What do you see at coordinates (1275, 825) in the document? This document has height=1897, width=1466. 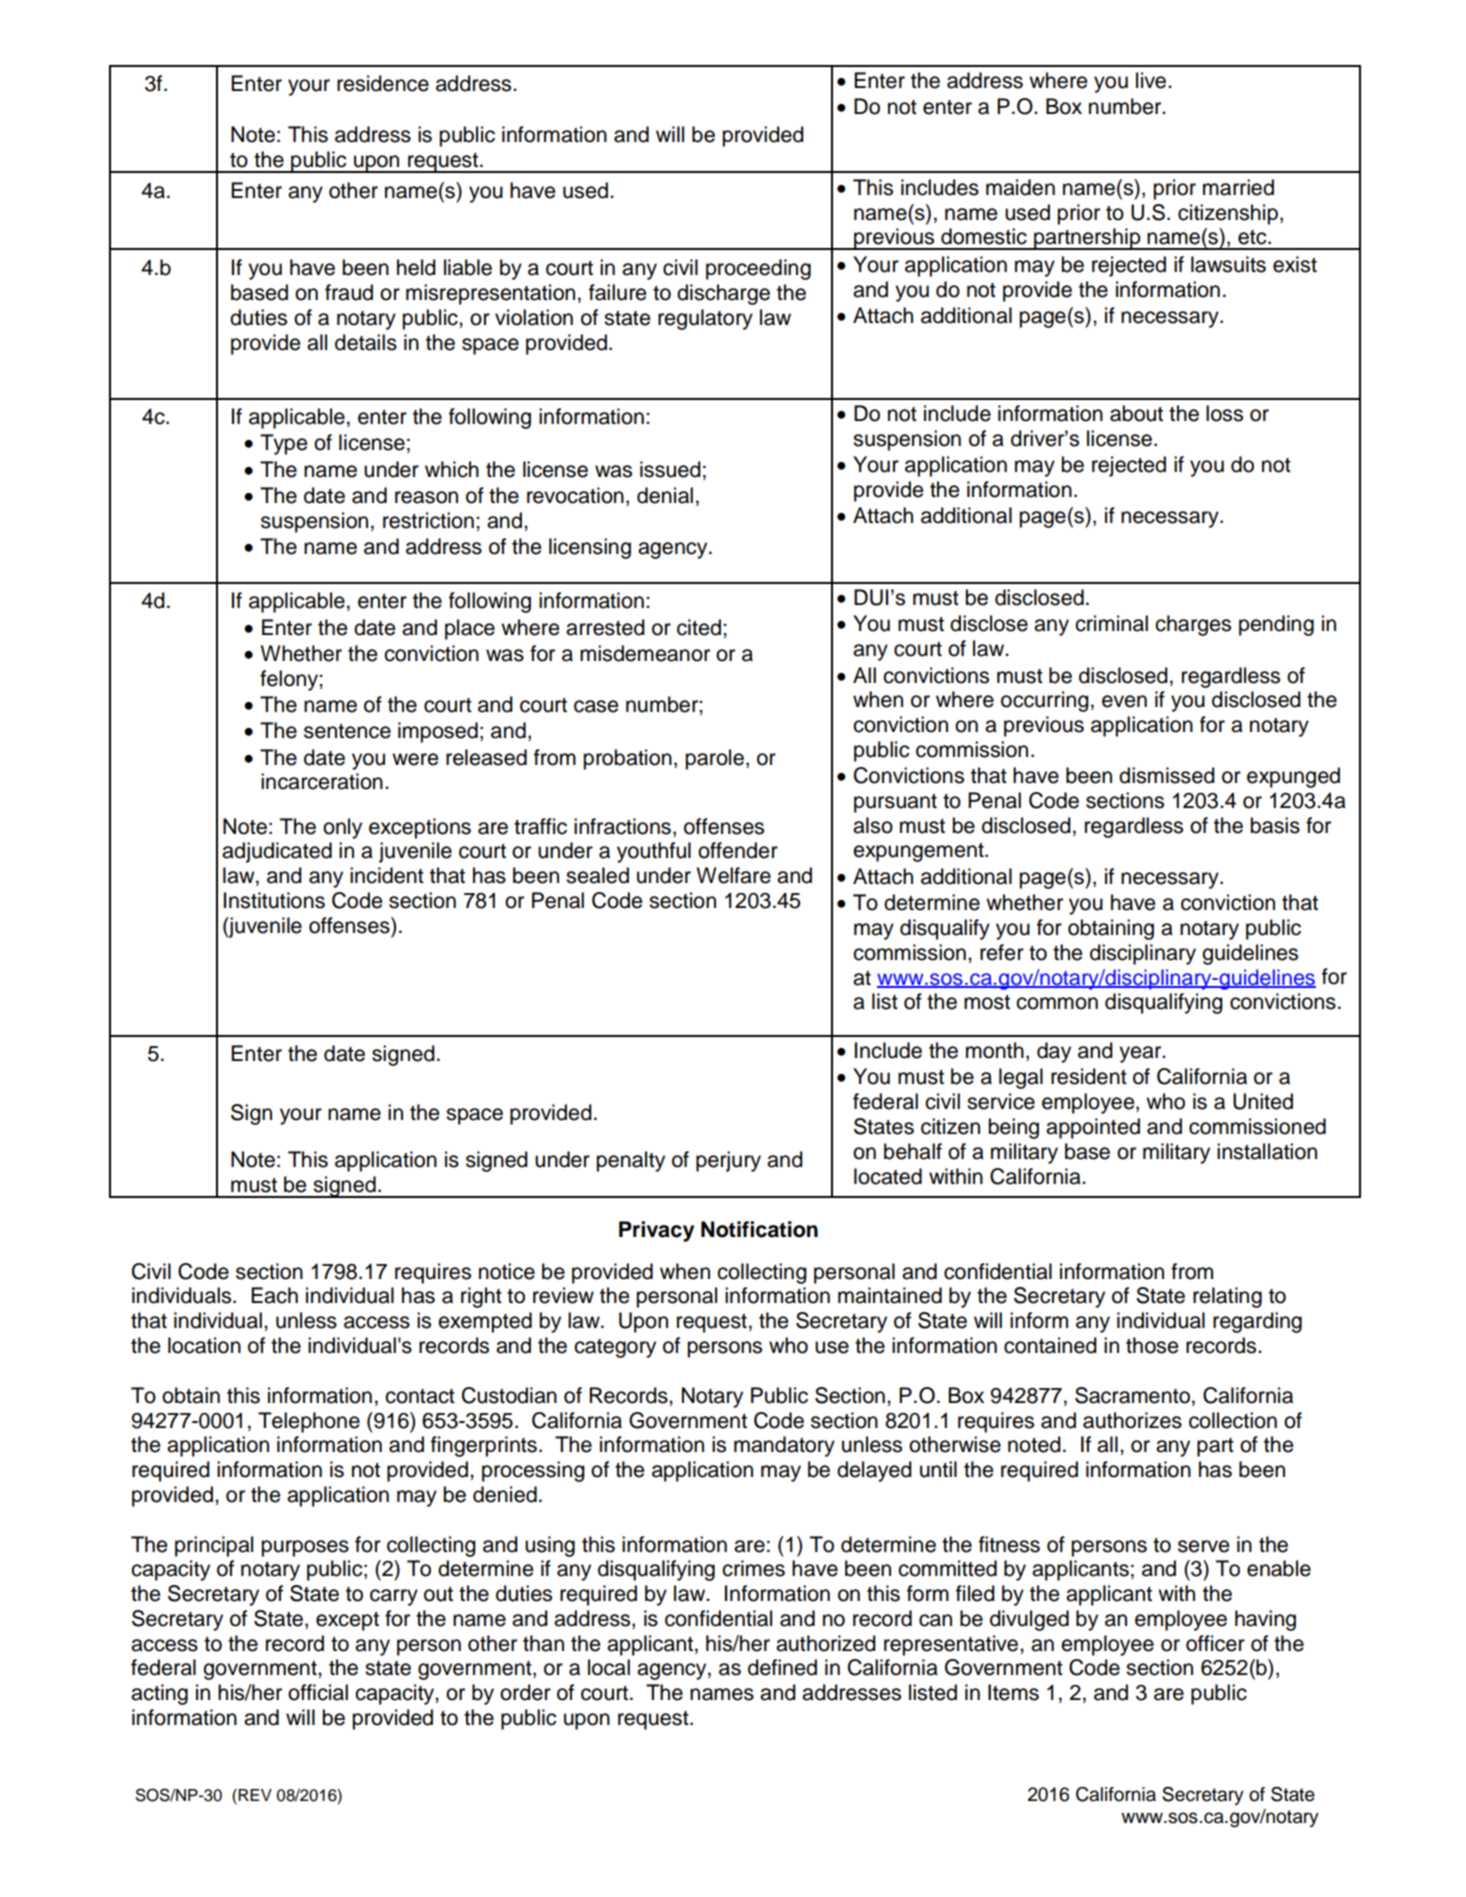 I see `basis` at bounding box center [1275, 825].
